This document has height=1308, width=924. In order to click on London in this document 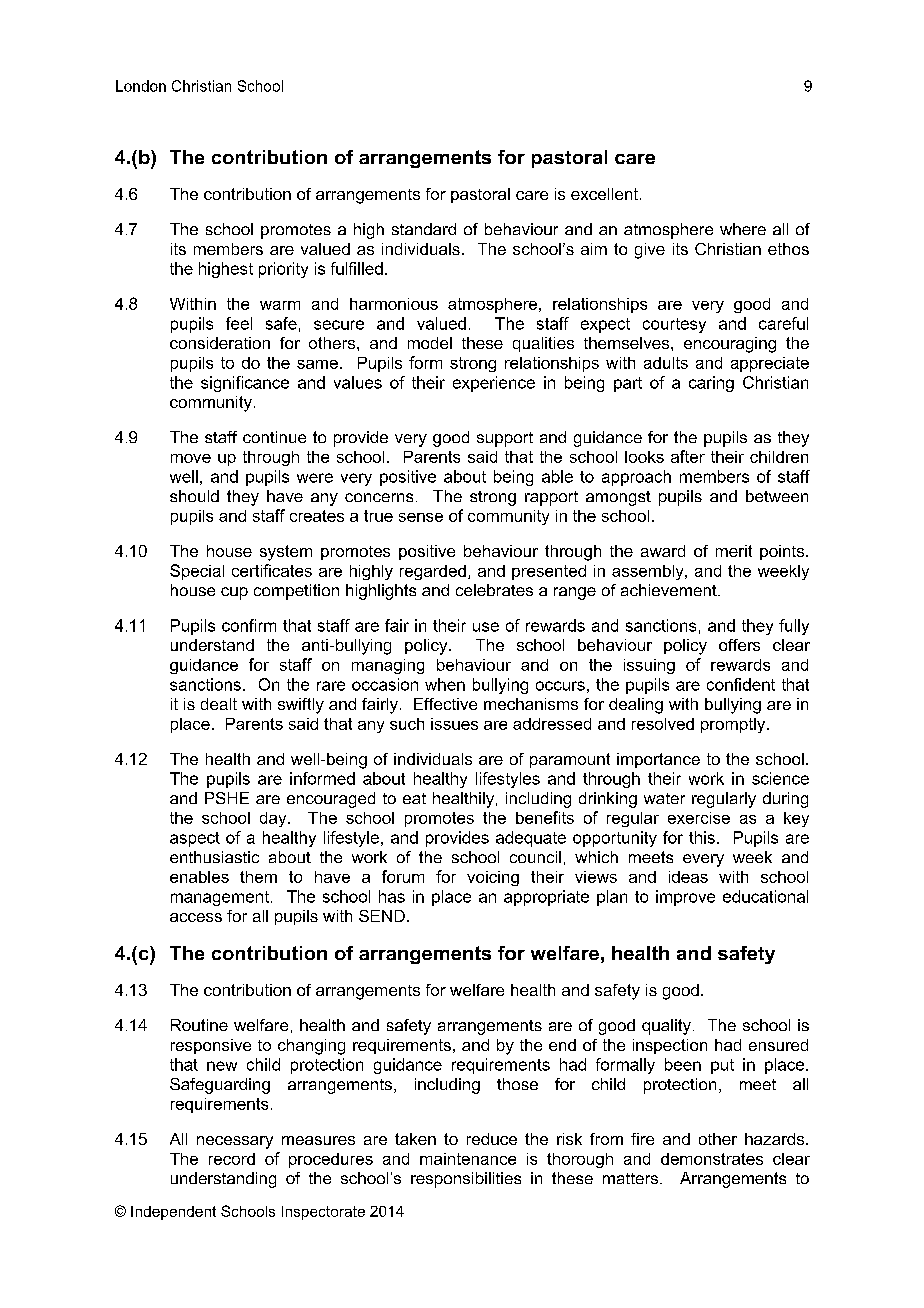, I will do `click(141, 86)`.
